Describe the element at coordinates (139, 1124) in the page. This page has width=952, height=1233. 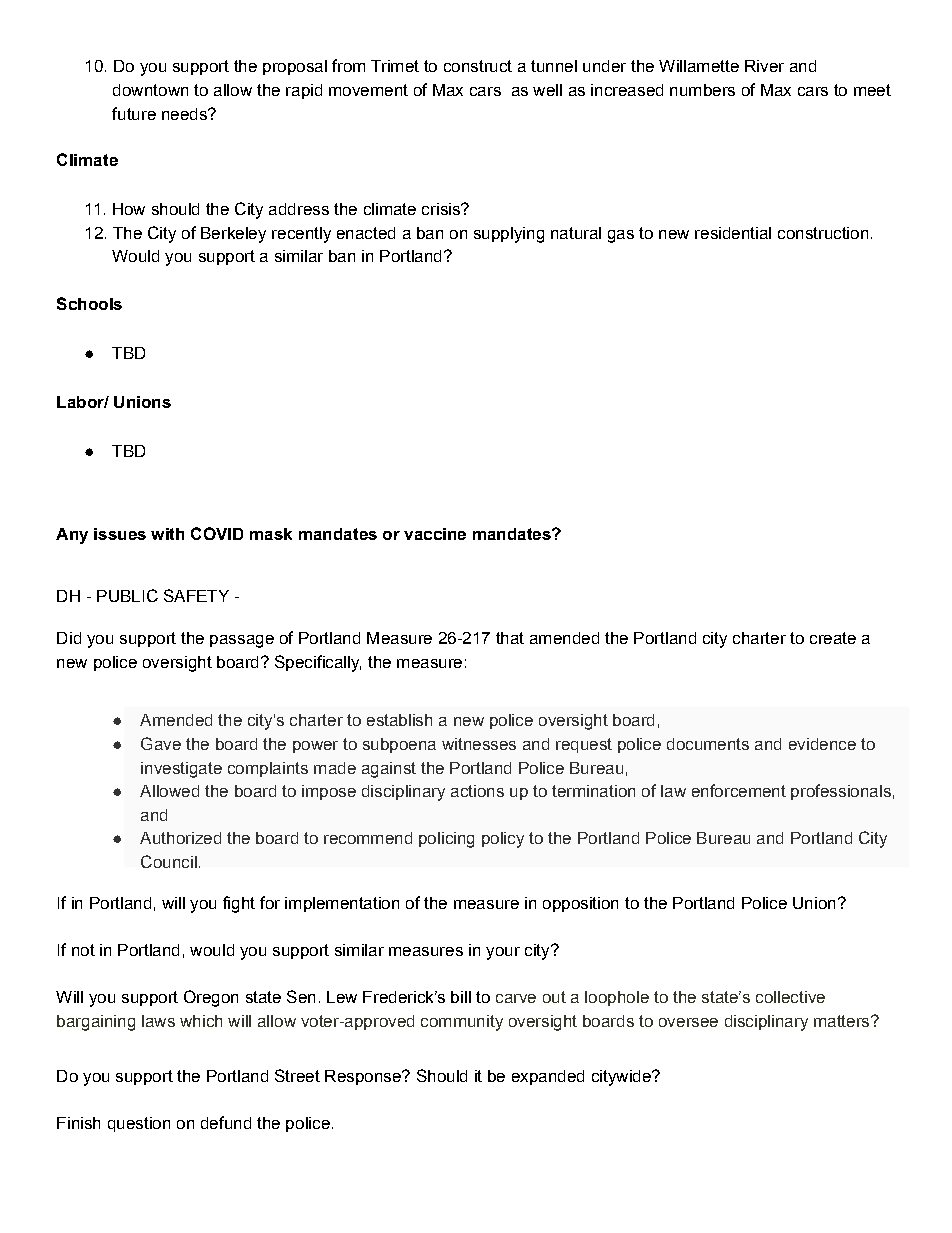
I see `question` at that location.
